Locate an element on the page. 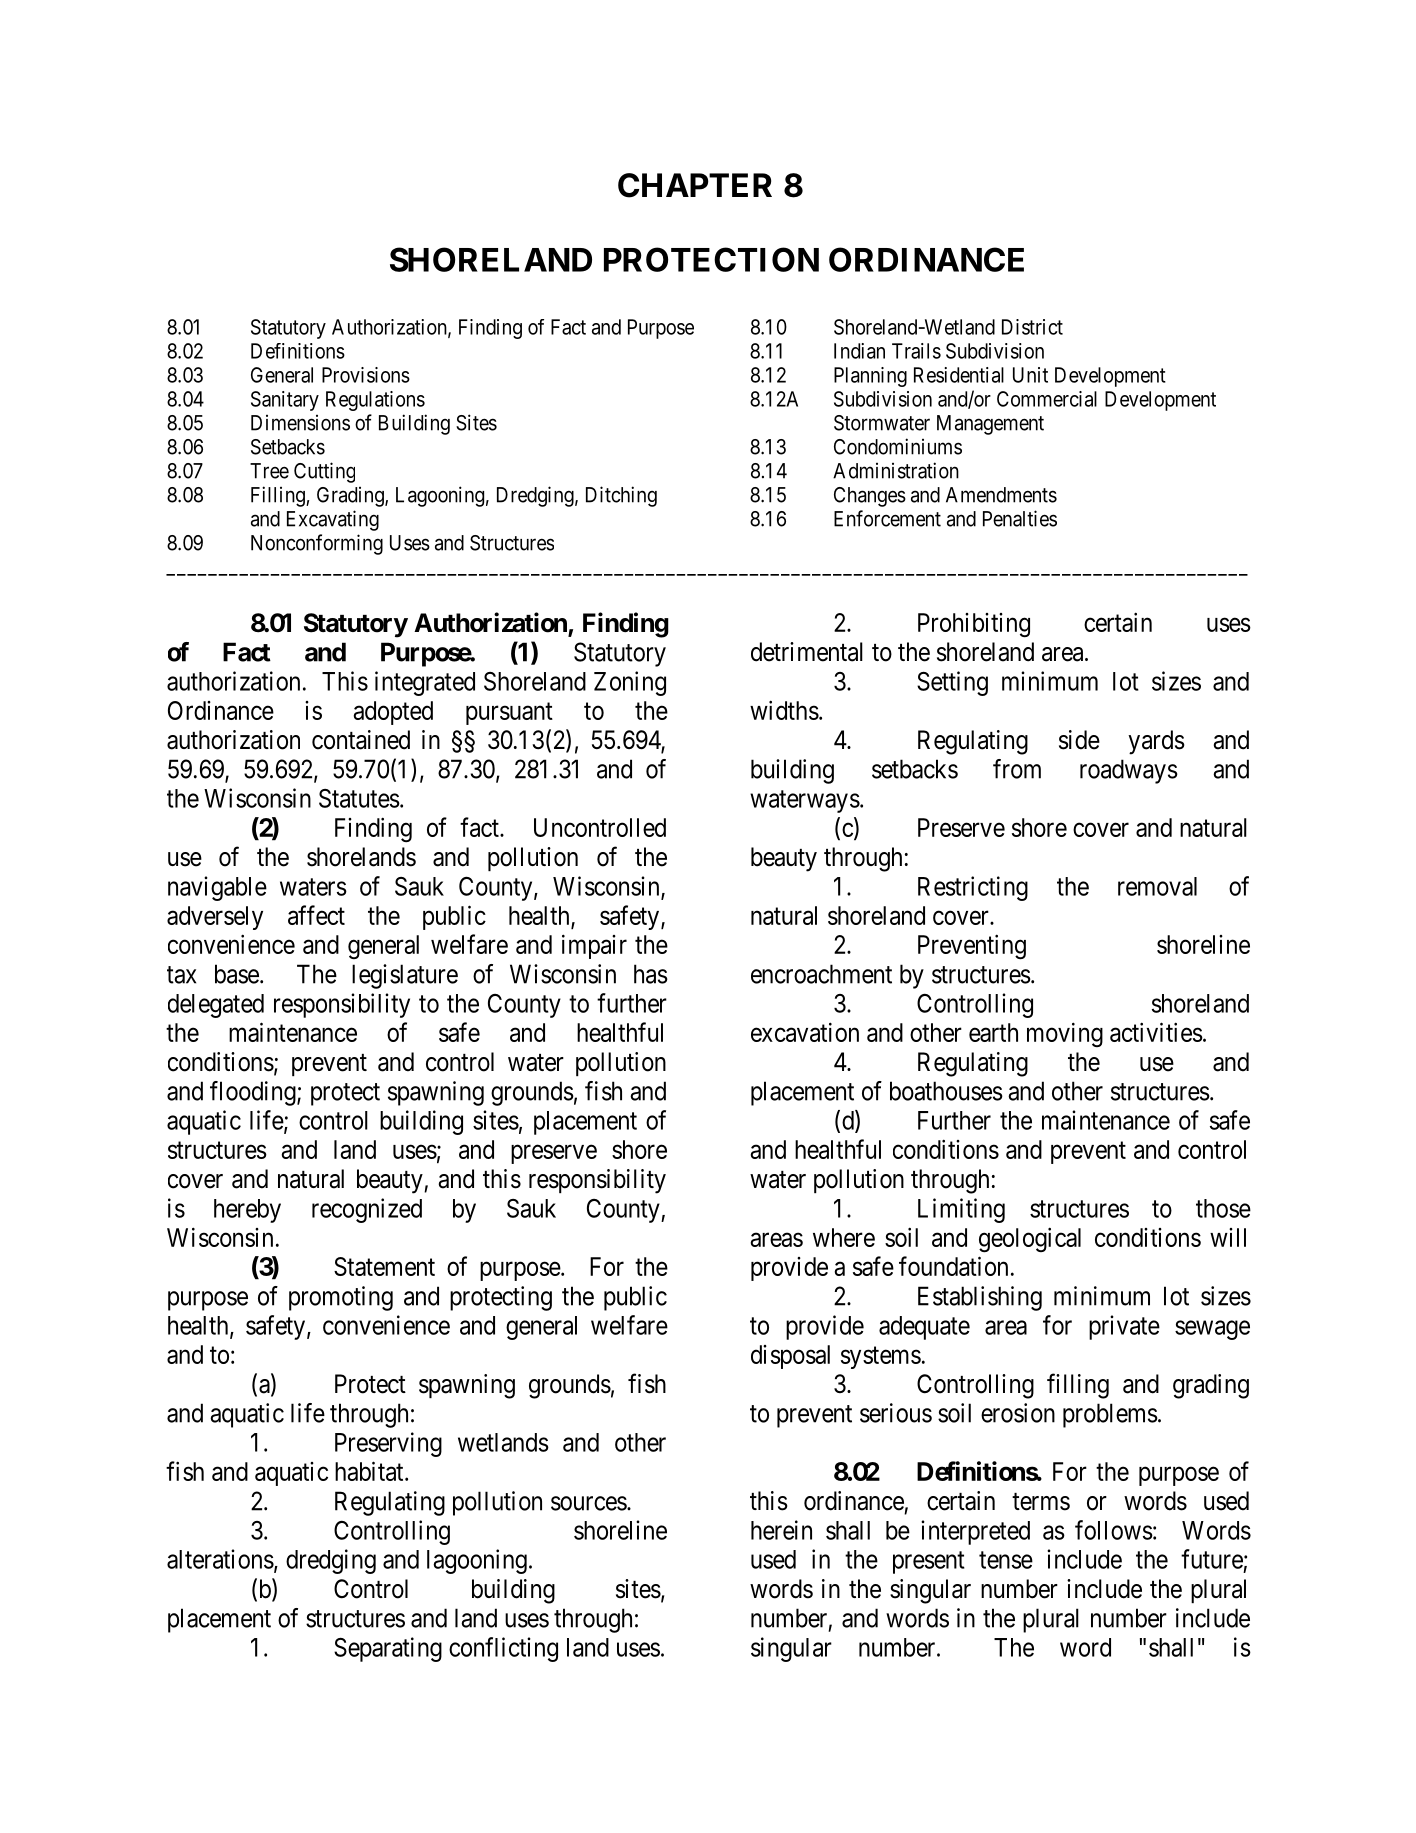 The height and width of the image is (1833, 1416). yards is located at coordinates (1156, 742).
